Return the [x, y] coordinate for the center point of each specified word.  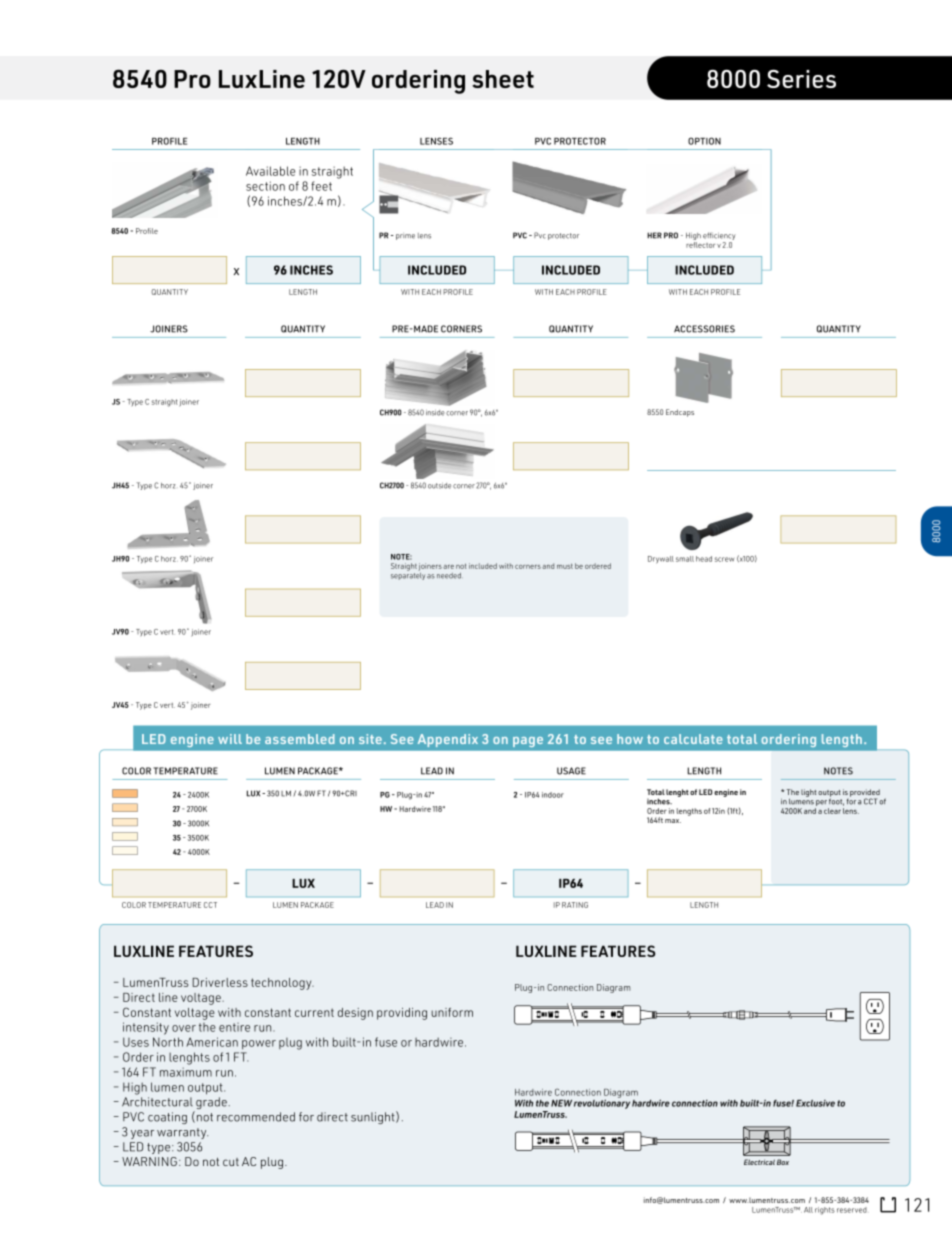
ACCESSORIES [704, 329]
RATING [575, 905]
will [230, 739]
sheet [503, 79]
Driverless [220, 982]
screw [724, 559]
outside [439, 486]
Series [801, 79]
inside [435, 413]
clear [832, 811]
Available [270, 171]
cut [231, 1162]
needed [450, 576]
